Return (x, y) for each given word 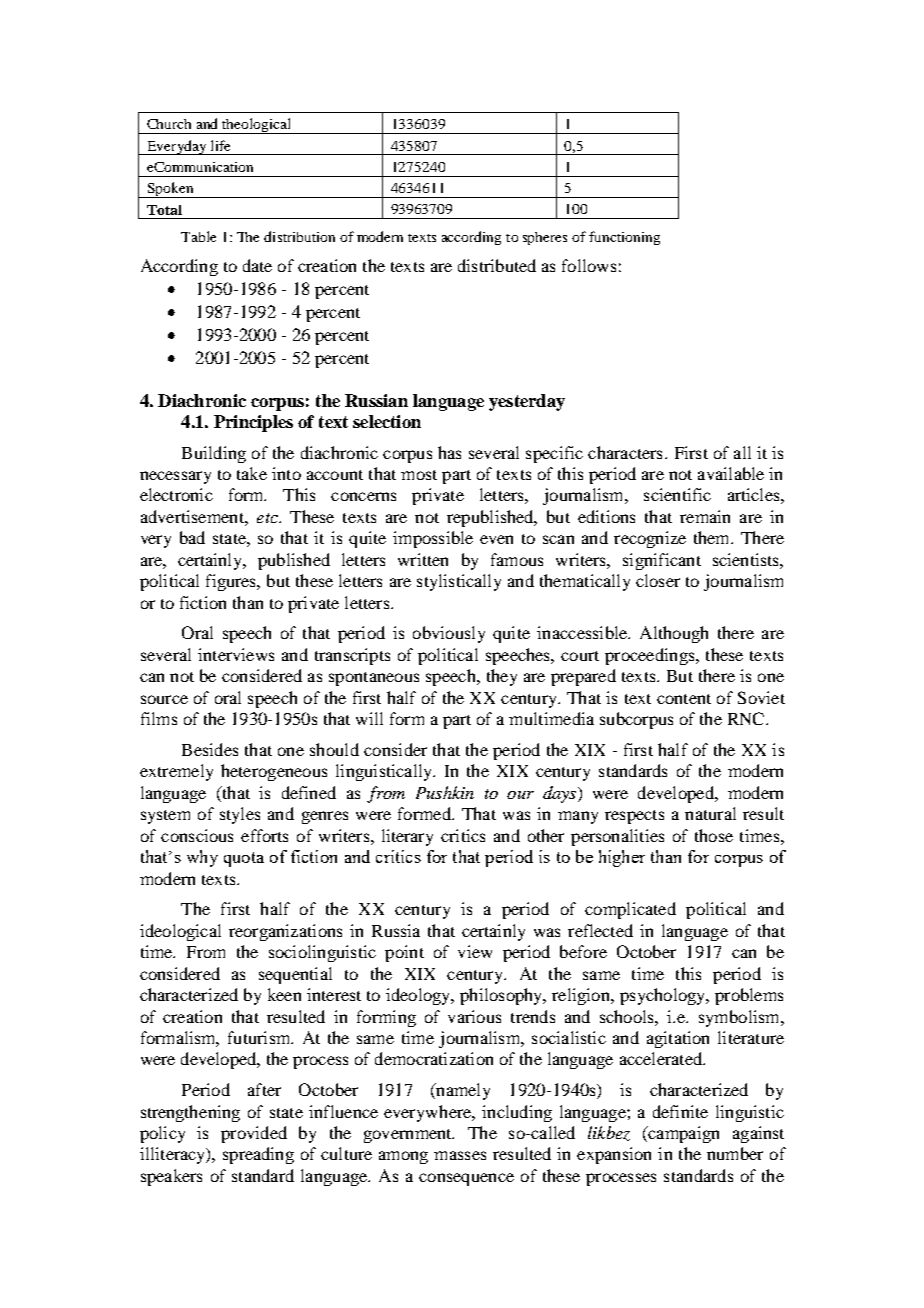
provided (254, 1134)
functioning (624, 238)
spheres (545, 238)
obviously (449, 634)
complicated (630, 910)
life (220, 145)
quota (244, 859)
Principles (253, 423)
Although (674, 634)
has (449, 452)
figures (232, 582)
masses (460, 1155)
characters (625, 452)
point (404, 953)
